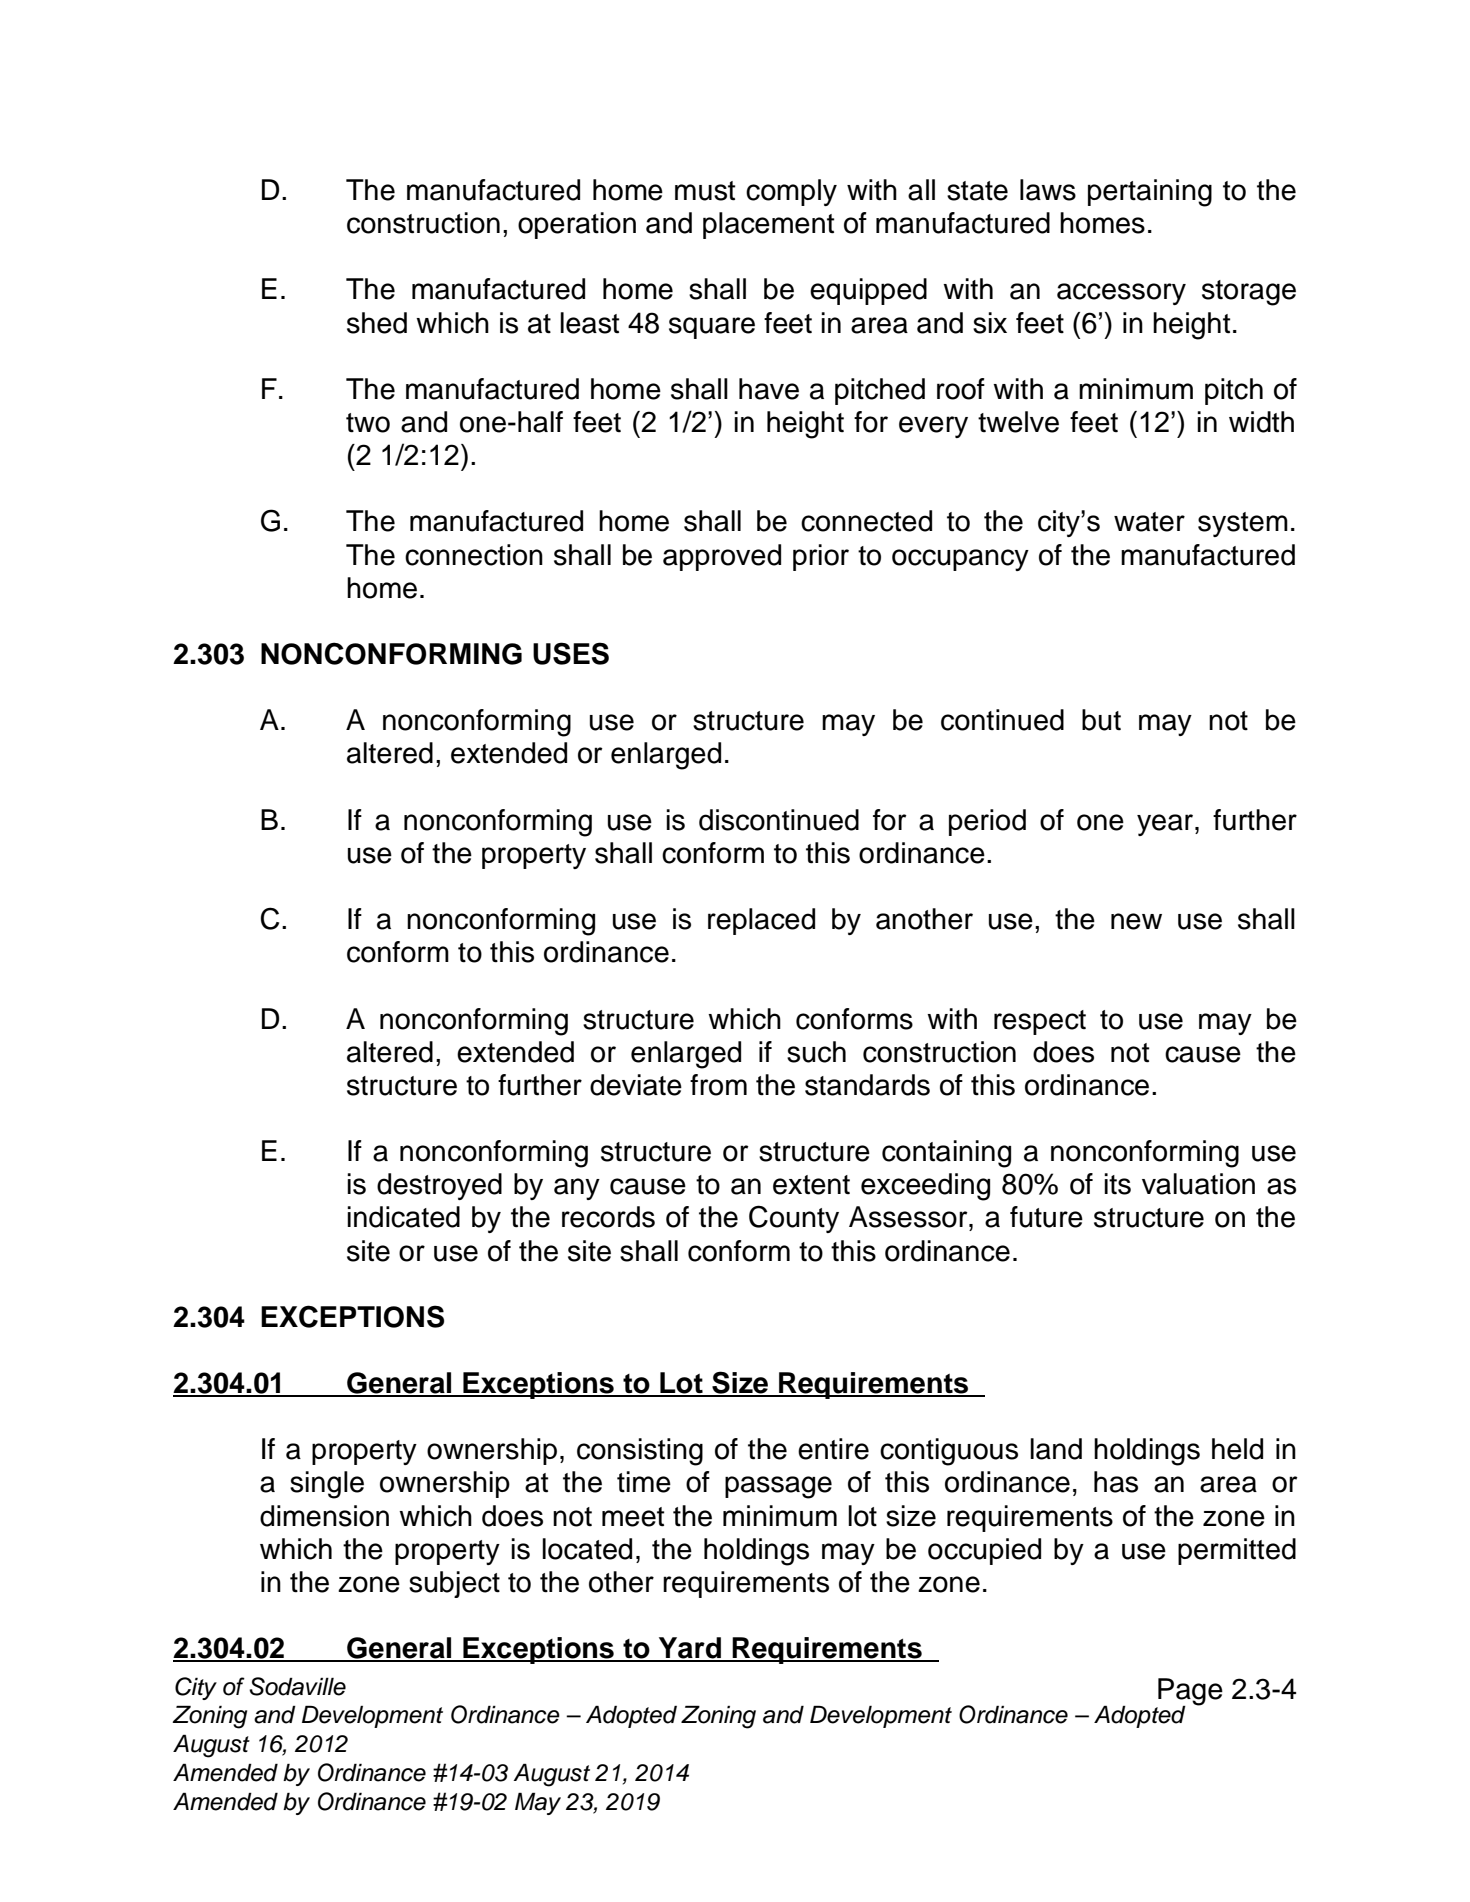 The image size is (1470, 1902). I want to click on but, so click(1101, 720).
